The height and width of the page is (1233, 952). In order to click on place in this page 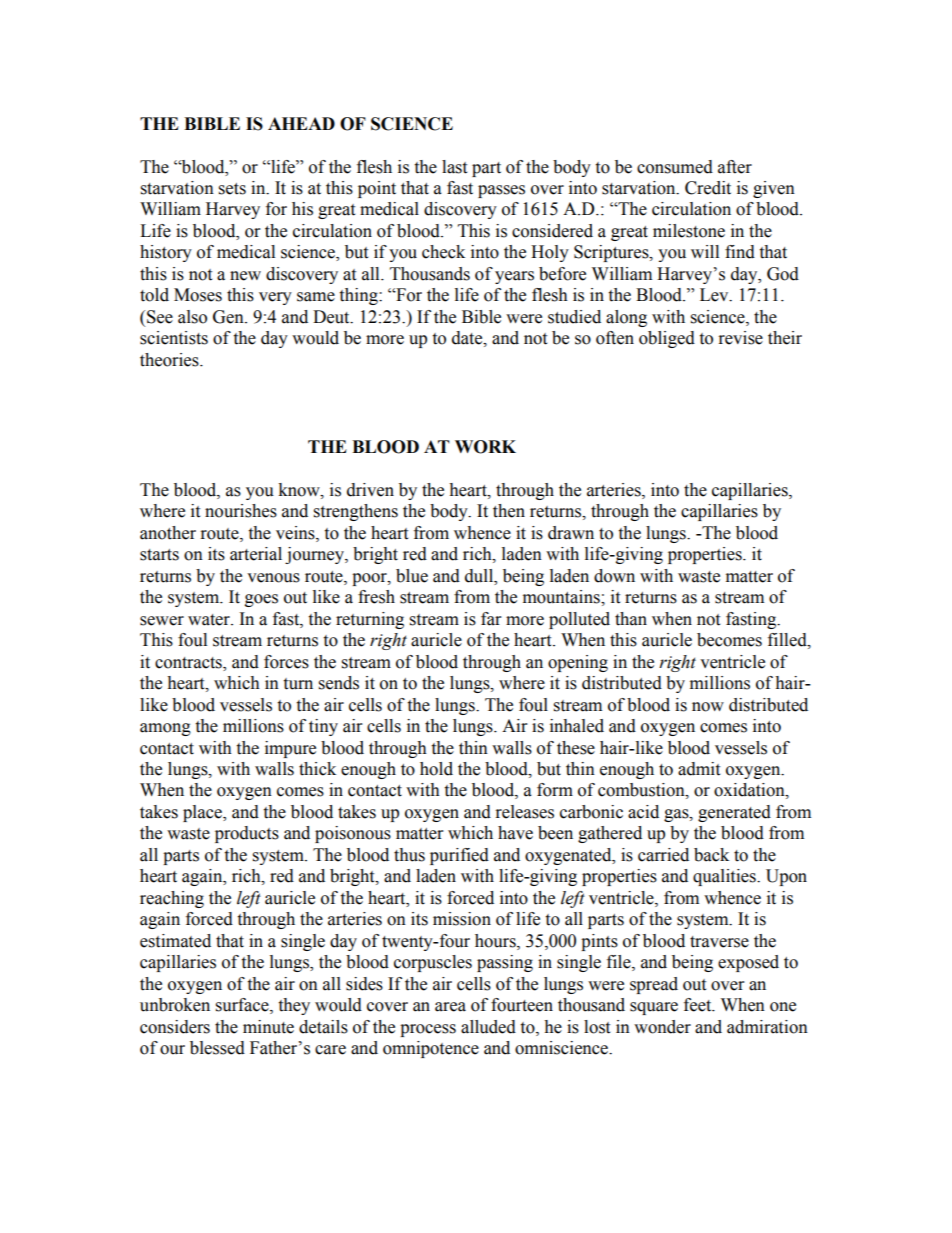, I will do `click(203, 813)`.
